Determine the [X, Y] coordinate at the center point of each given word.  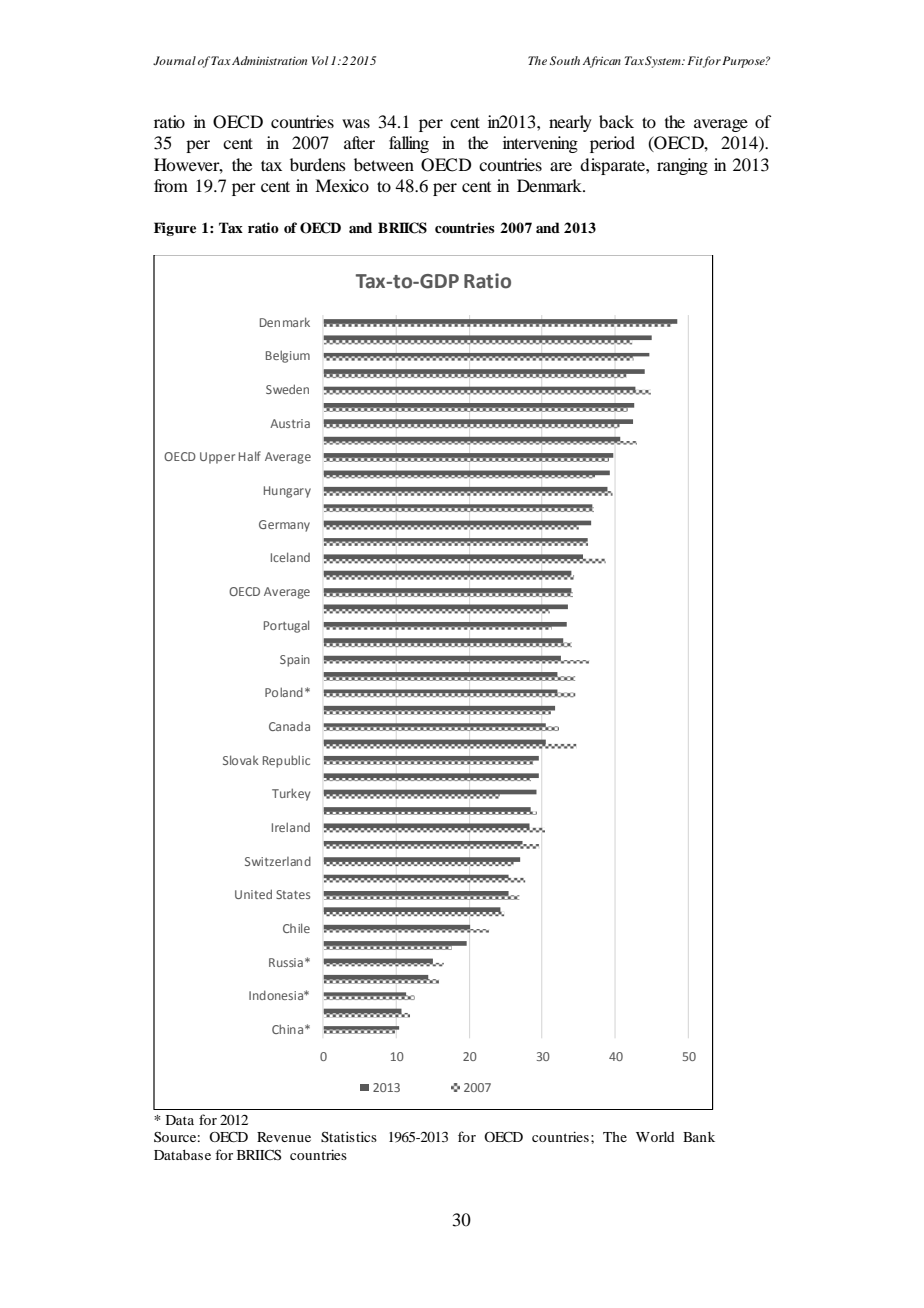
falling [409, 144]
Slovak [241, 760]
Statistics [349, 1136]
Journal [174, 60]
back [616, 121]
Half [250, 456]
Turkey [291, 794]
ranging [682, 166]
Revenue [284, 1137]
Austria [290, 423]
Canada [289, 726]
